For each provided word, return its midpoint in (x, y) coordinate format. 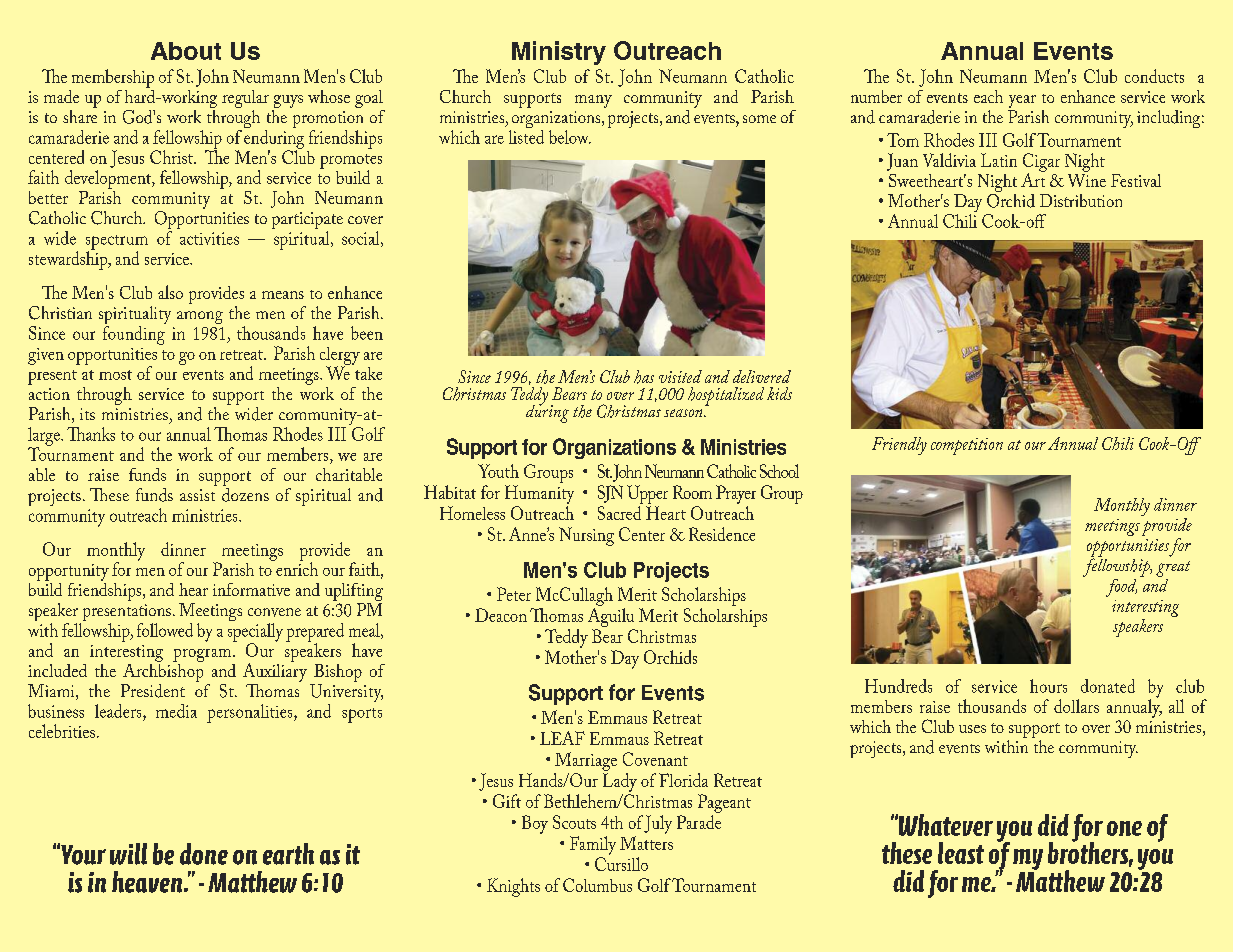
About (186, 51)
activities (209, 238)
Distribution (1081, 200)
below (570, 137)
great (1173, 569)
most (115, 375)
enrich (296, 568)
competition (967, 446)
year (1022, 103)
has (644, 377)
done (204, 854)
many (593, 101)
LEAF (562, 738)
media (176, 711)
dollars (1076, 706)
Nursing (586, 536)
